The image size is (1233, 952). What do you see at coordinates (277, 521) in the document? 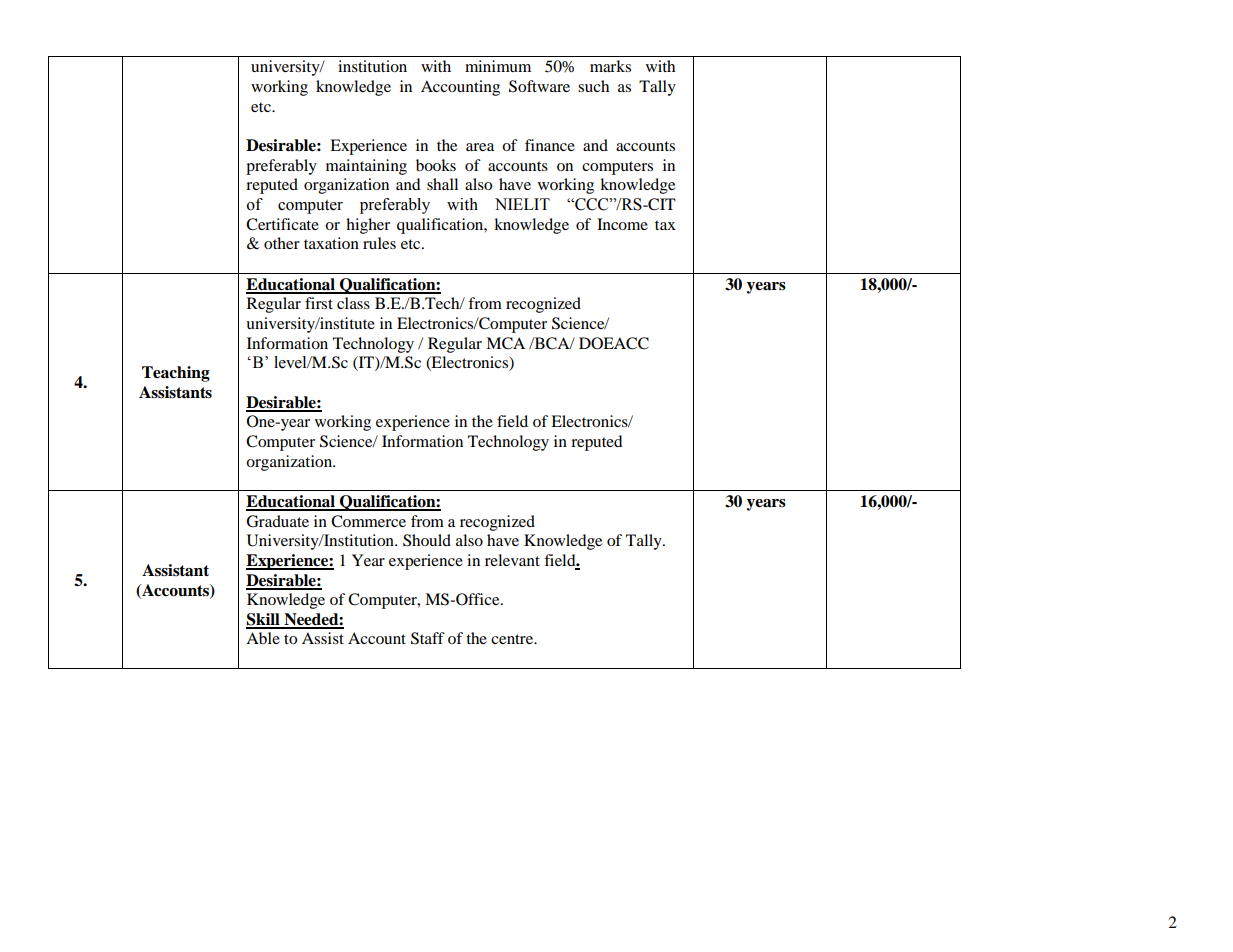
I see `Graduate` at bounding box center [277, 521].
